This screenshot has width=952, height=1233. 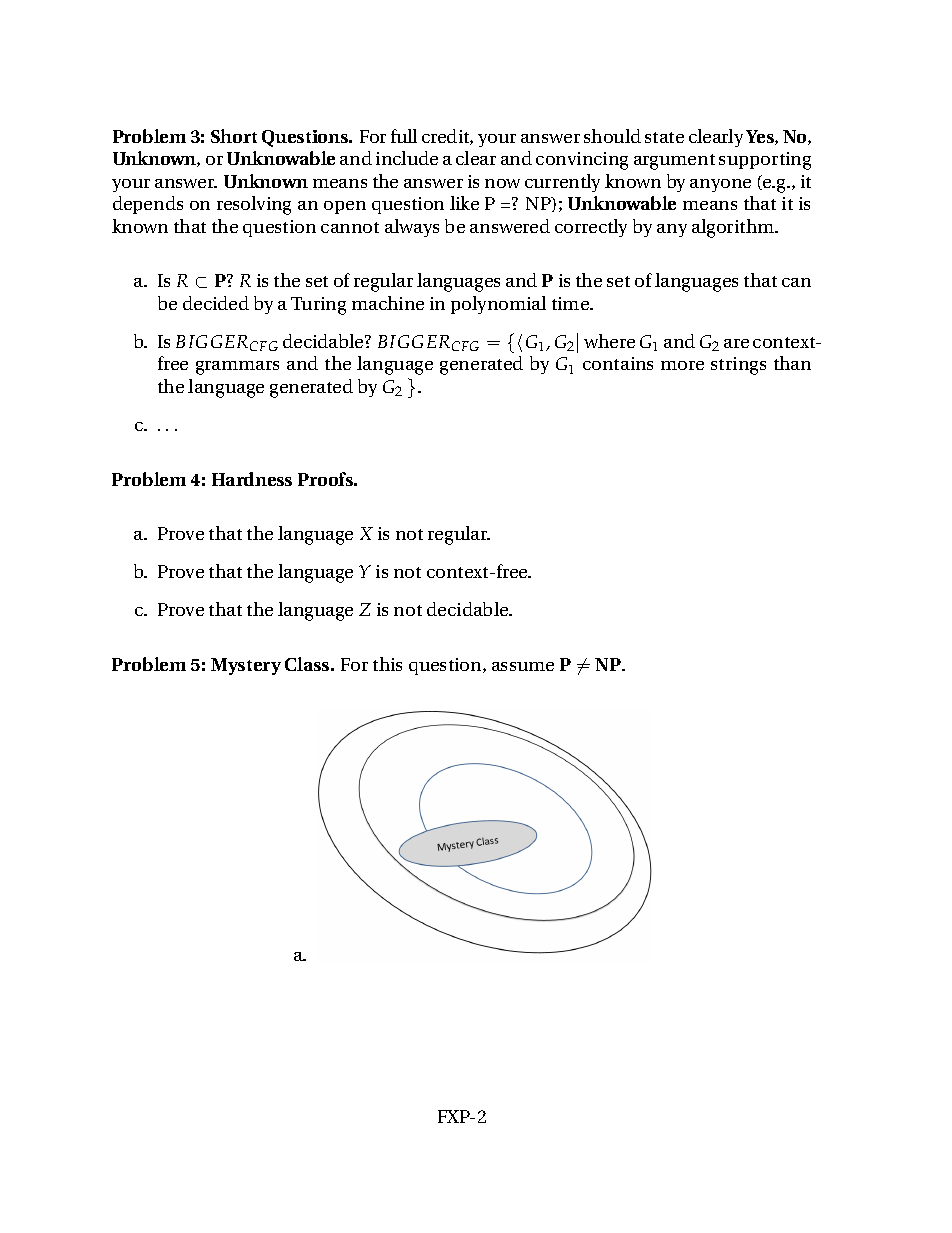 I want to click on strings, so click(x=738, y=366).
